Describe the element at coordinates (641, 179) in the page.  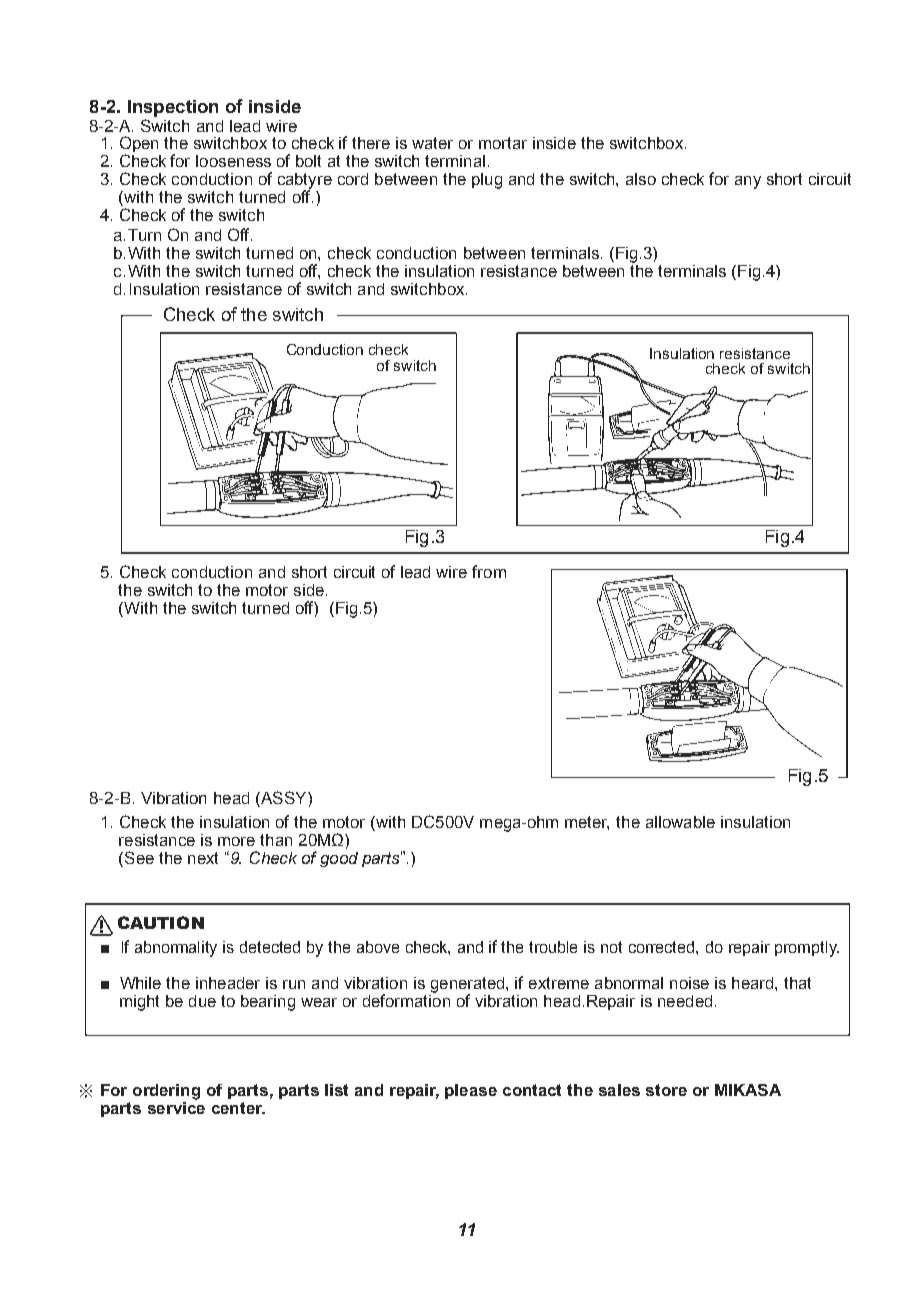
I see `also` at that location.
